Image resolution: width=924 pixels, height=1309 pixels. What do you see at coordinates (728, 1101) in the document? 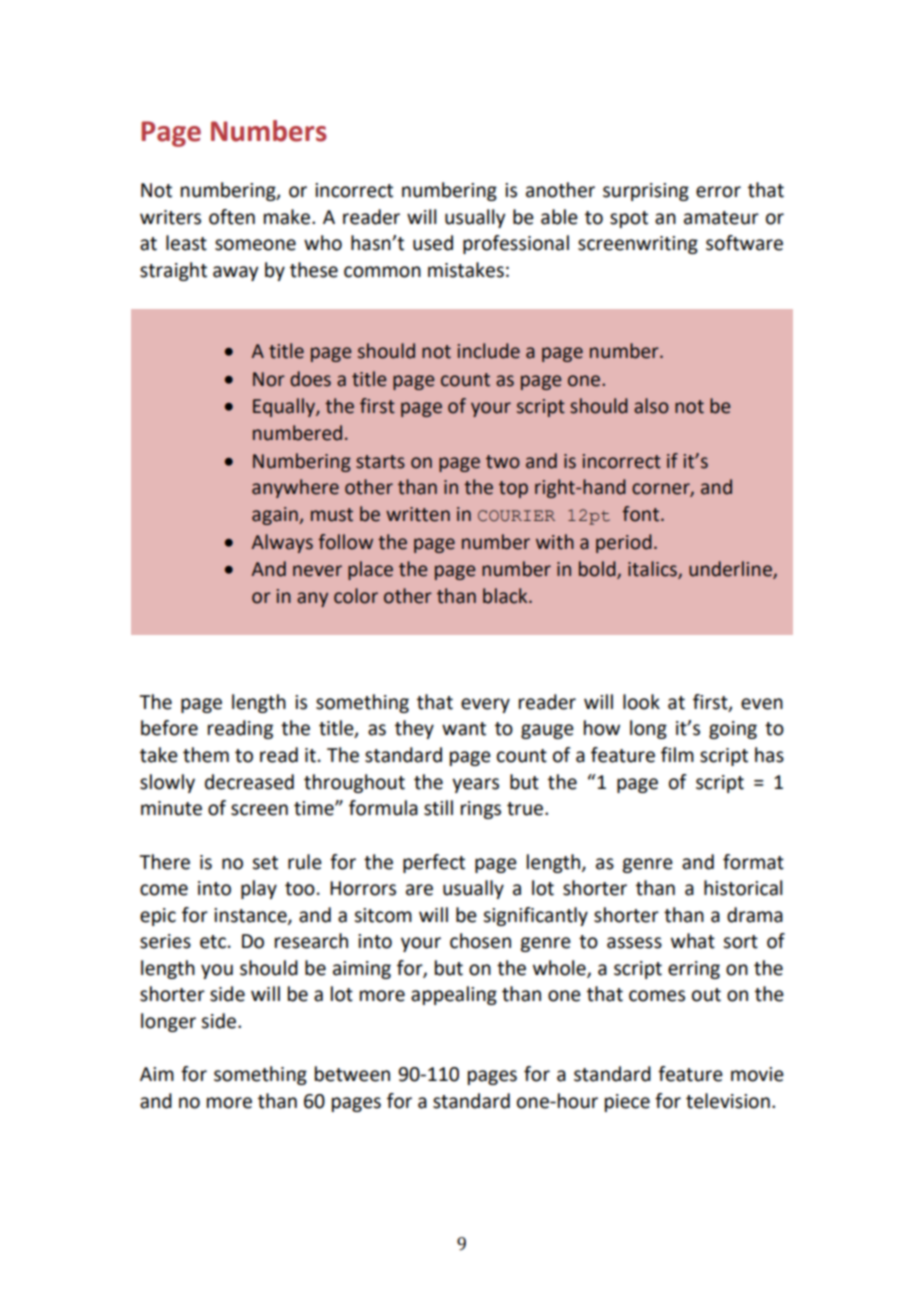
I see `television` at bounding box center [728, 1101].
